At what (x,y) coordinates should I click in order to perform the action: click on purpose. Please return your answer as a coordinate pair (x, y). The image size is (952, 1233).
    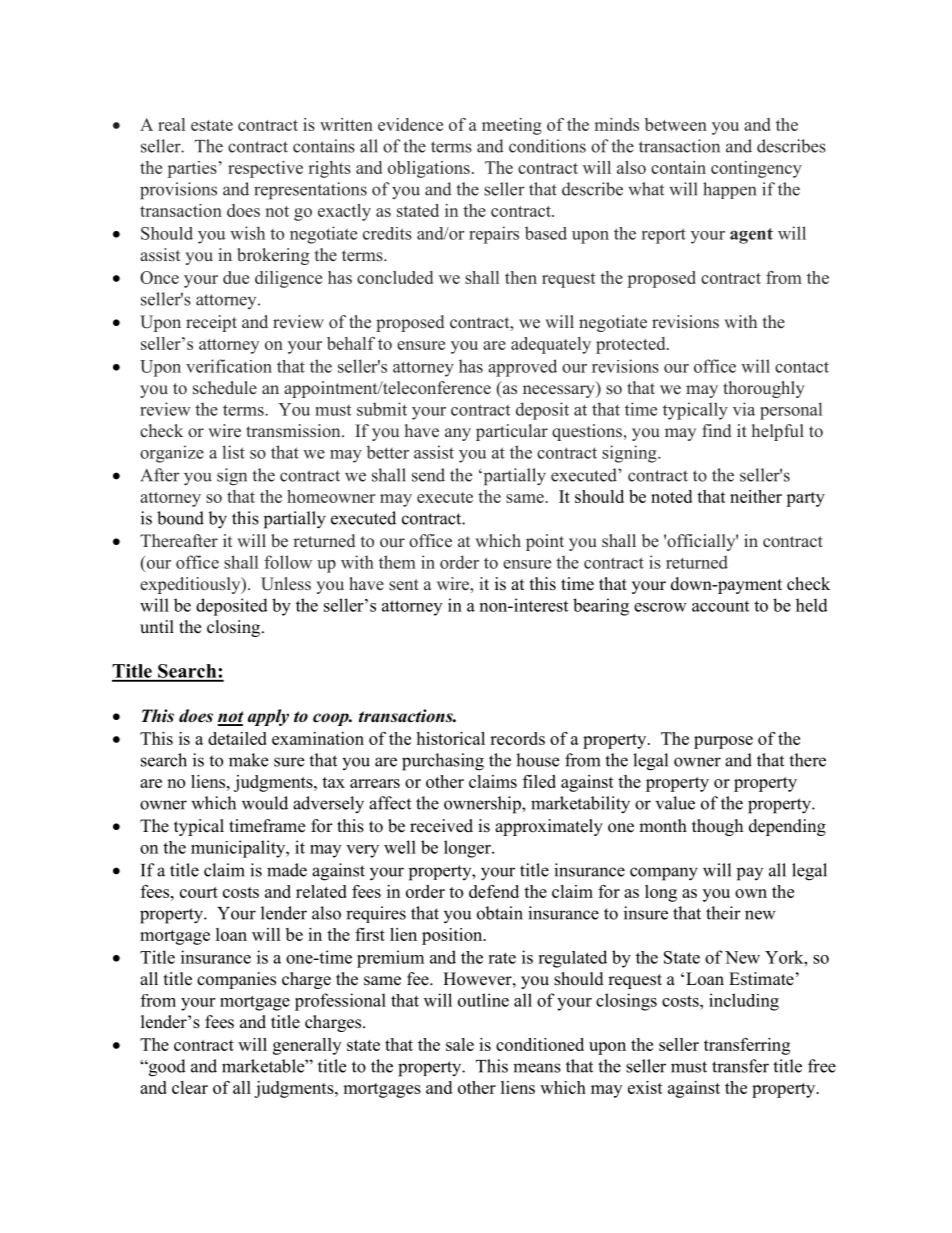
    Looking at the image, I should click on (723, 742).
